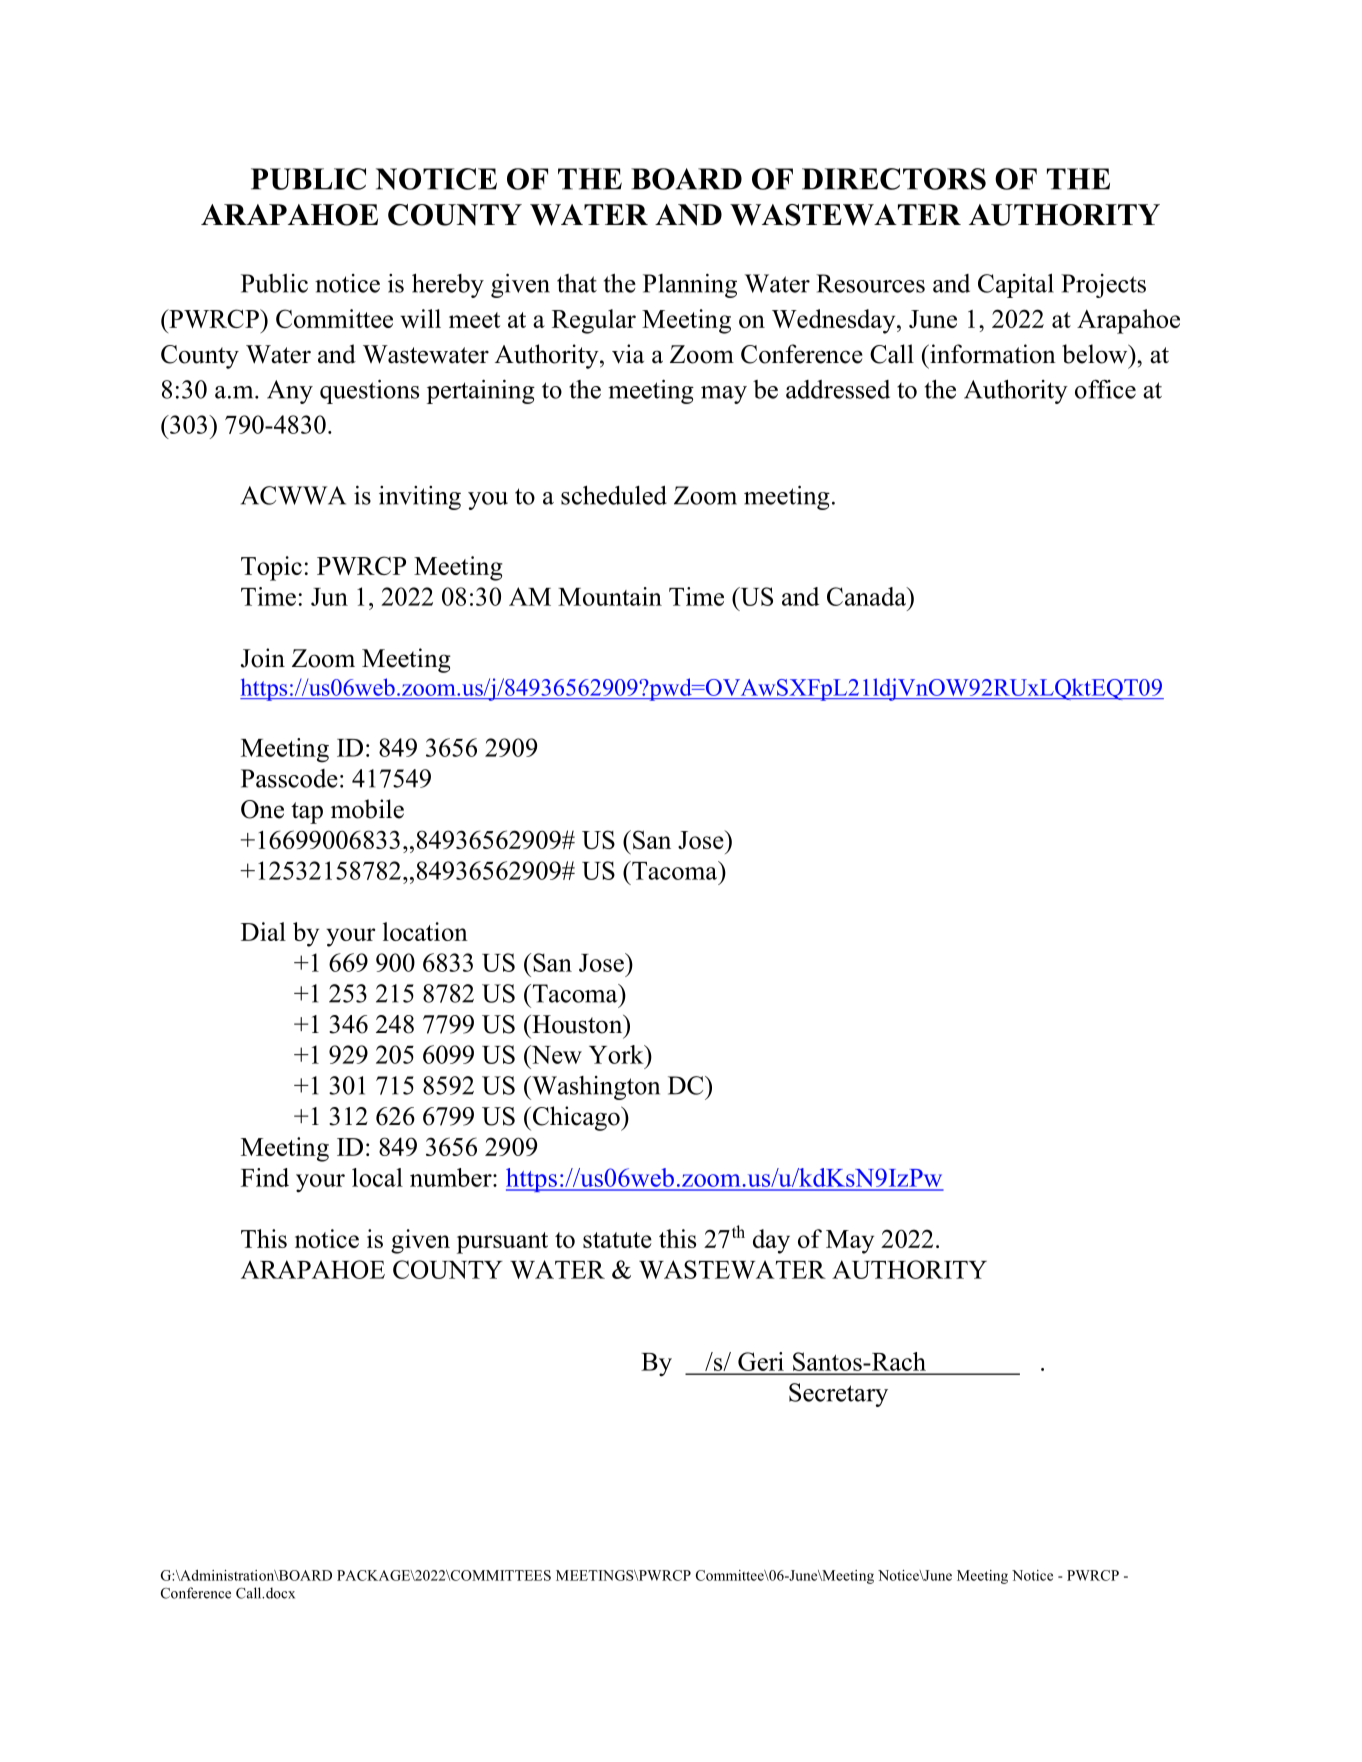 The image size is (1362, 1762). Describe the element at coordinates (690, 285) in the document. I see `Planning` at that location.
